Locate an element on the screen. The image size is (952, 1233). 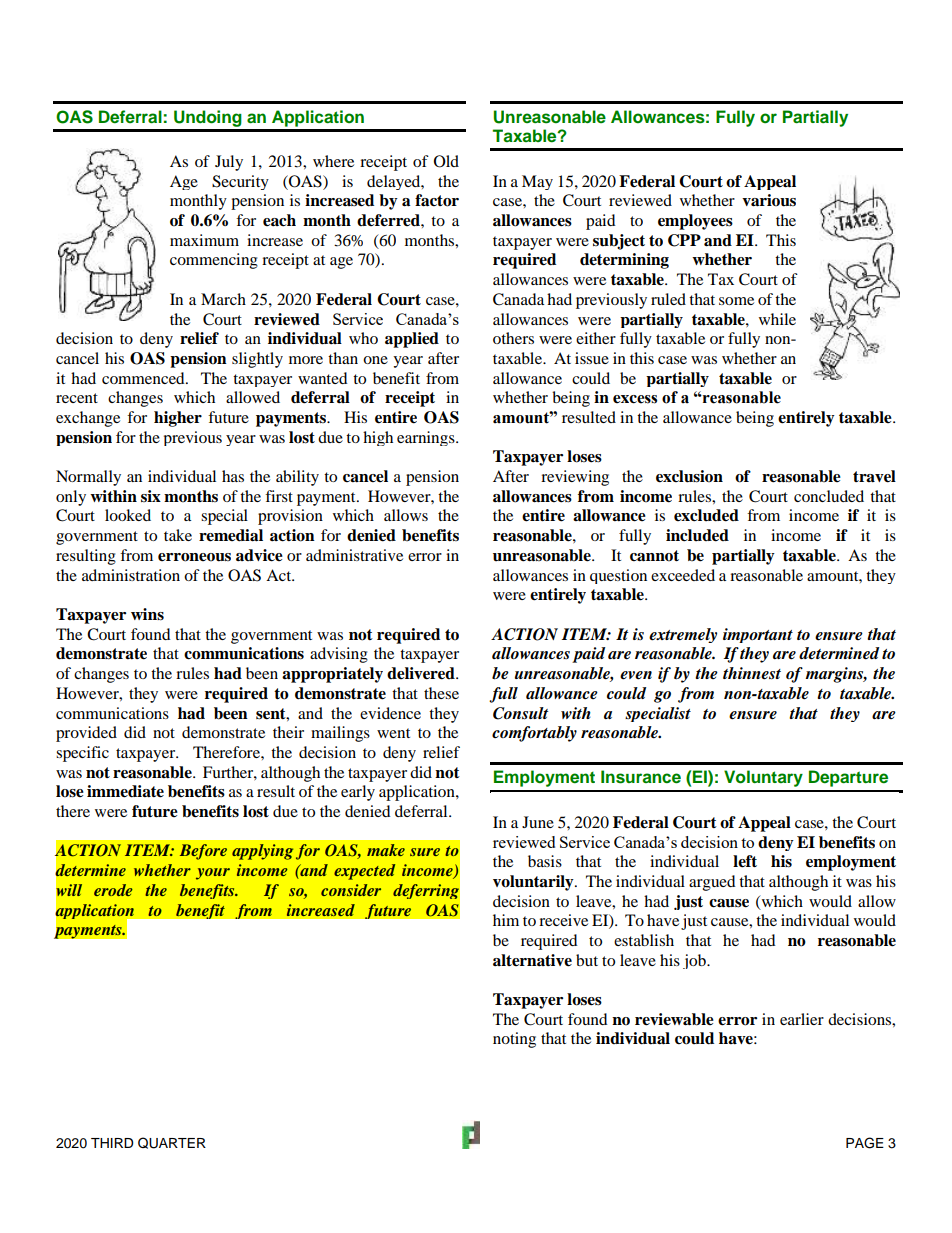
reviewing is located at coordinates (575, 478).
